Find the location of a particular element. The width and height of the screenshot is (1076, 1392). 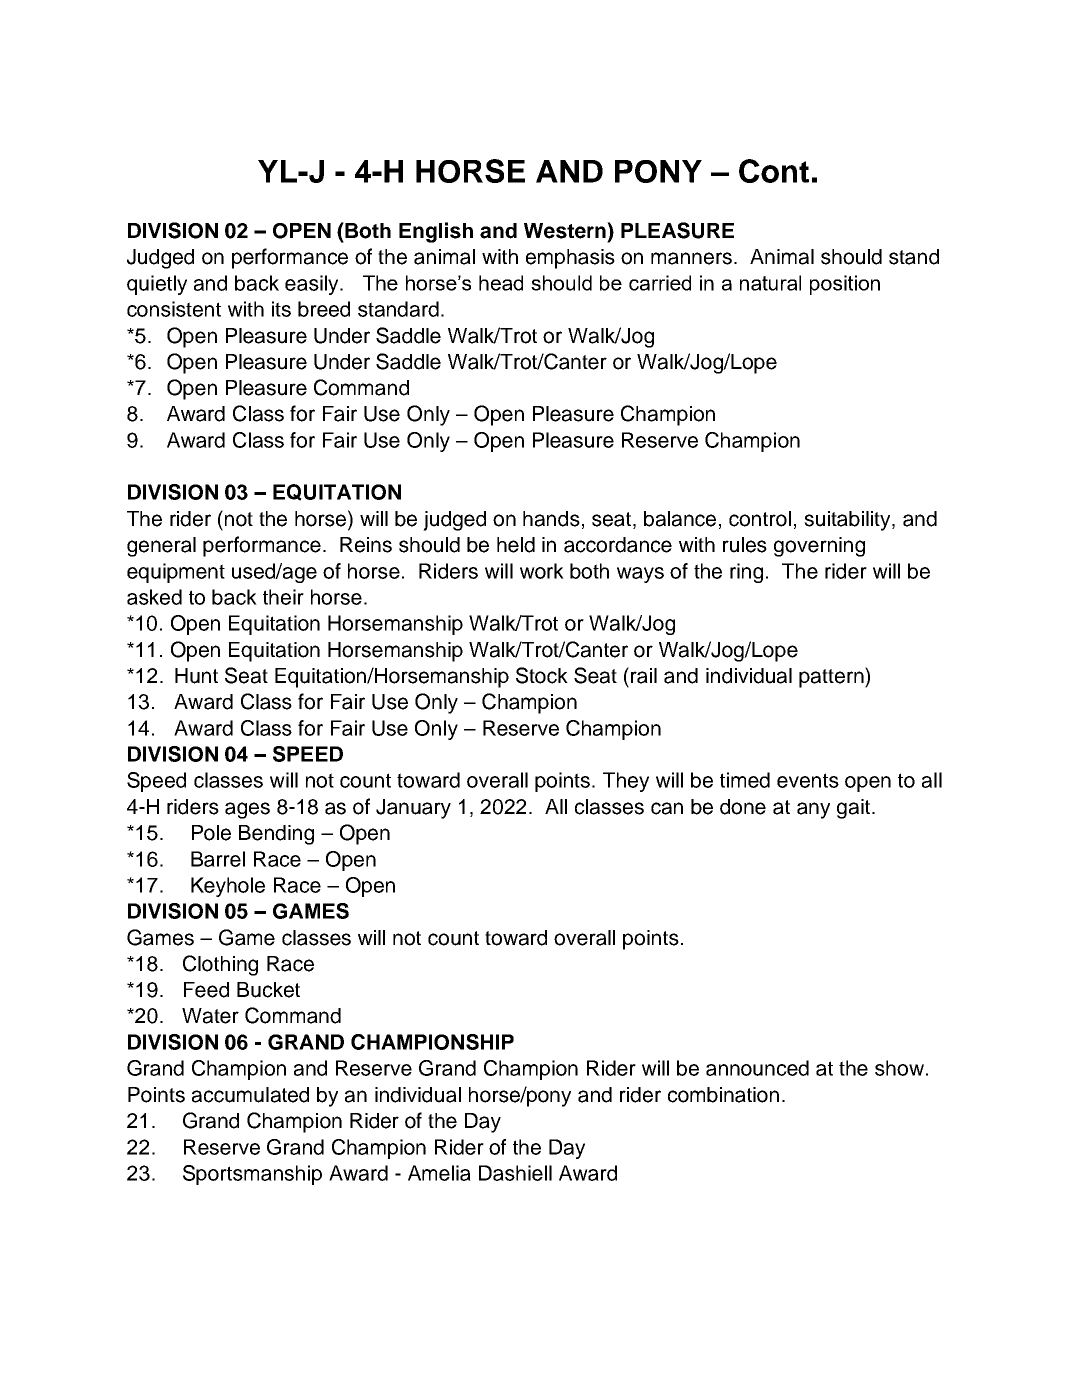

Clothing is located at coordinates (220, 965).
